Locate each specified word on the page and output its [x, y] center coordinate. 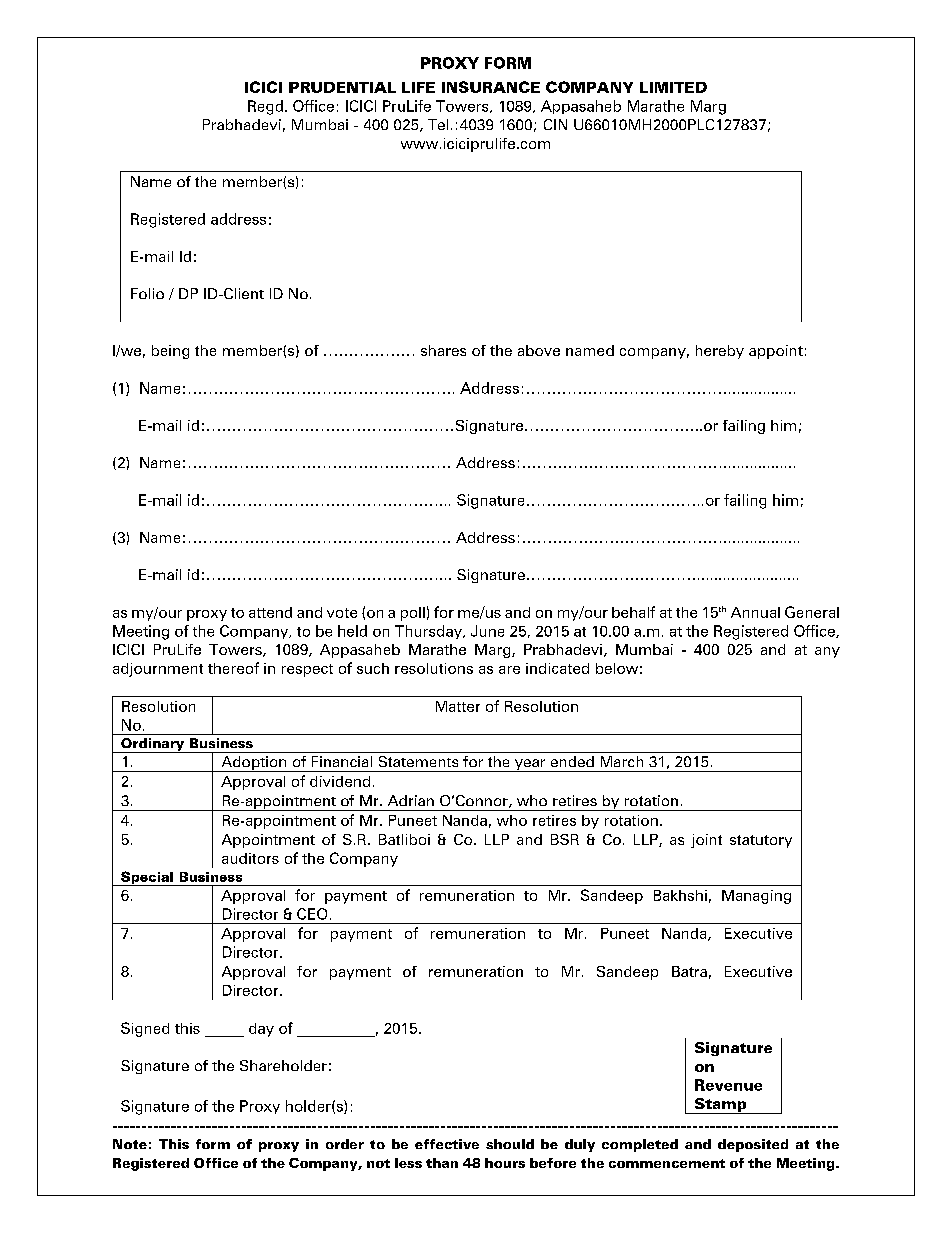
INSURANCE [491, 87]
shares [443, 350]
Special [147, 878]
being [170, 352]
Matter [458, 706]
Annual [755, 612]
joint [706, 841]
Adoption [254, 764]
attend [270, 612]
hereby [720, 352]
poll [413, 614]
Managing [756, 897]
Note [130, 1144]
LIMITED [673, 87]
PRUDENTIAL [342, 87]
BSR [565, 839]
